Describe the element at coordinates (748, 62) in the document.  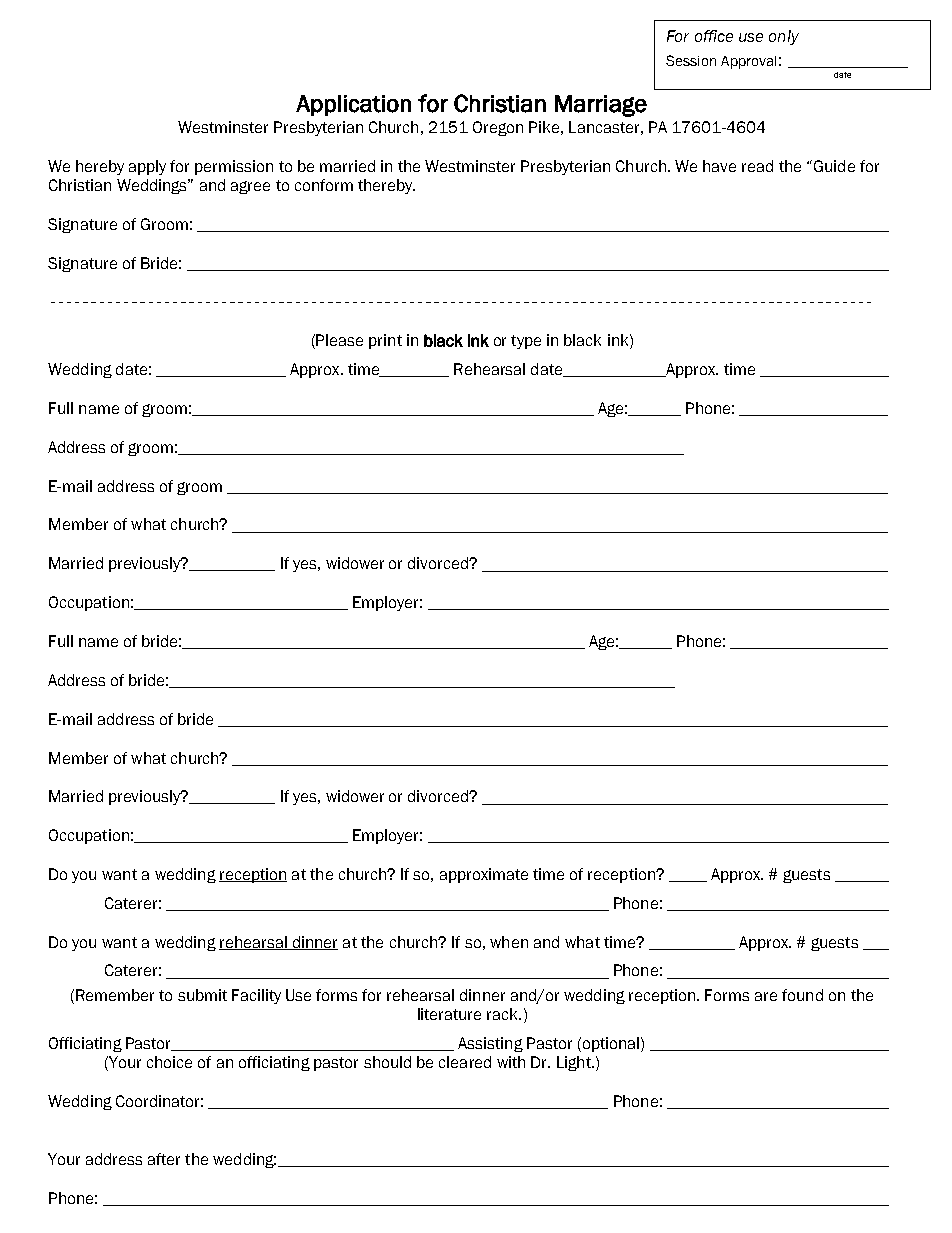
I see `Approval` at that location.
